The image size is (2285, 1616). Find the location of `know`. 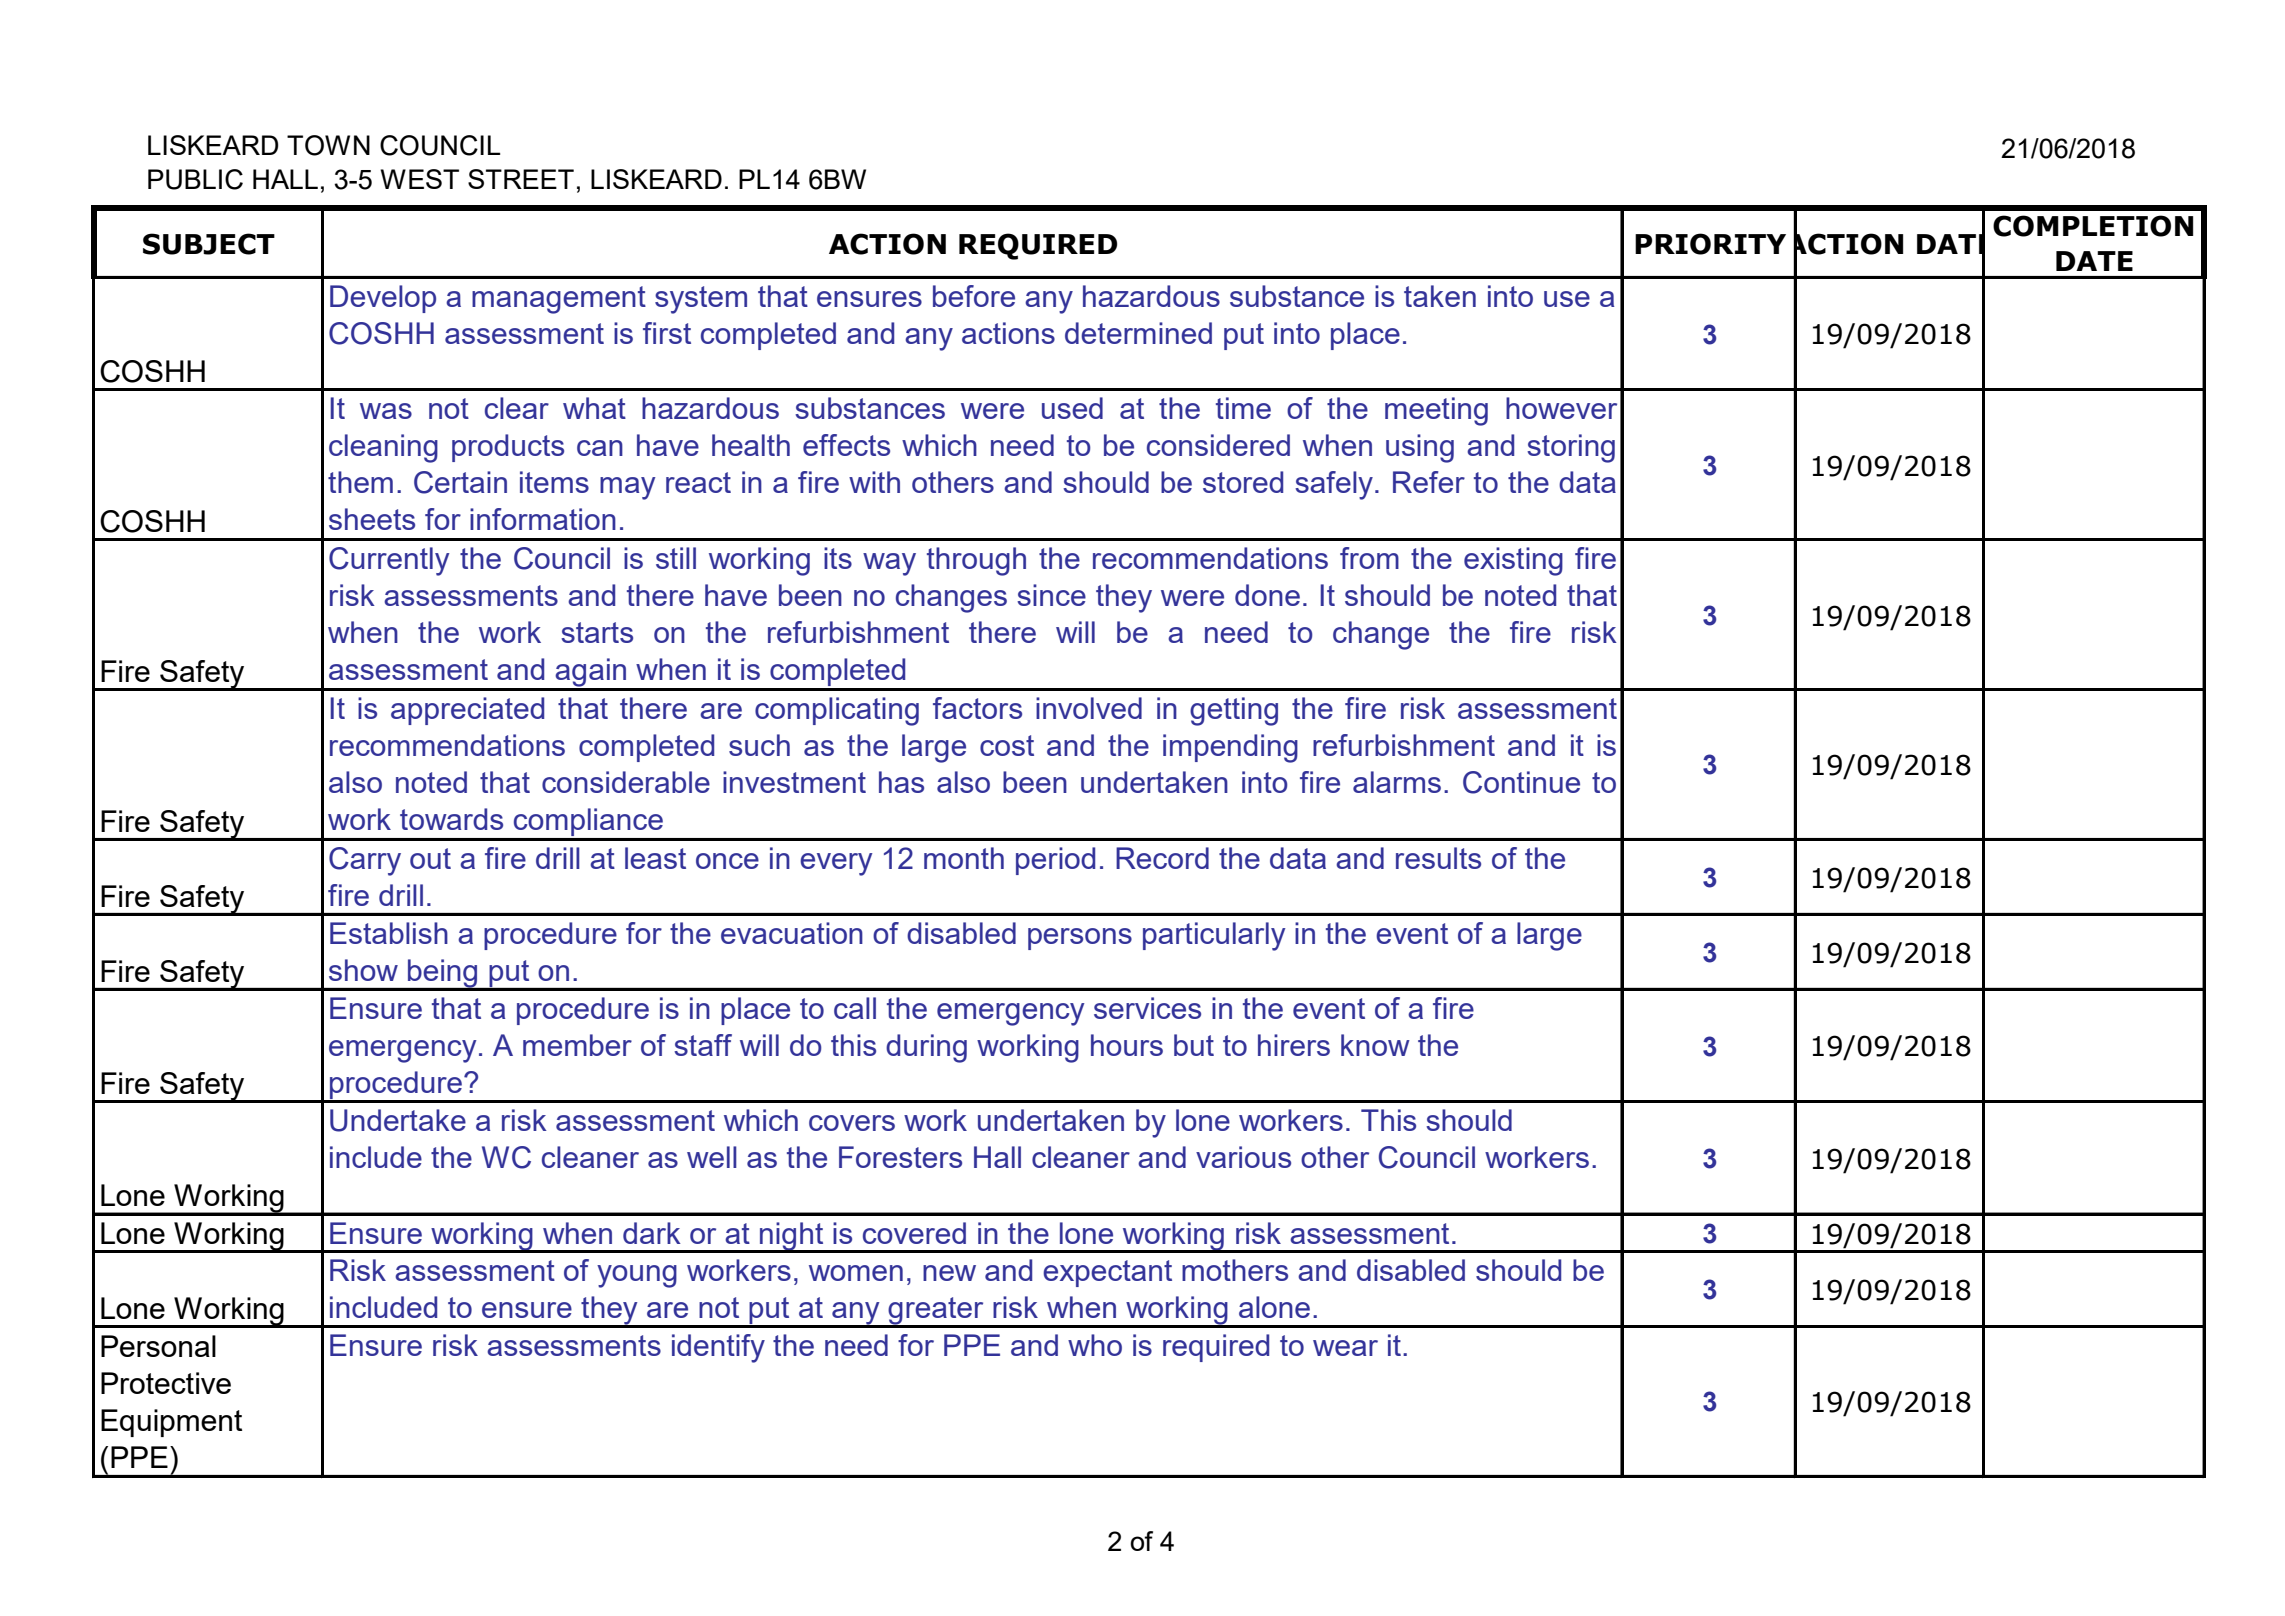

know is located at coordinates (1375, 1045).
